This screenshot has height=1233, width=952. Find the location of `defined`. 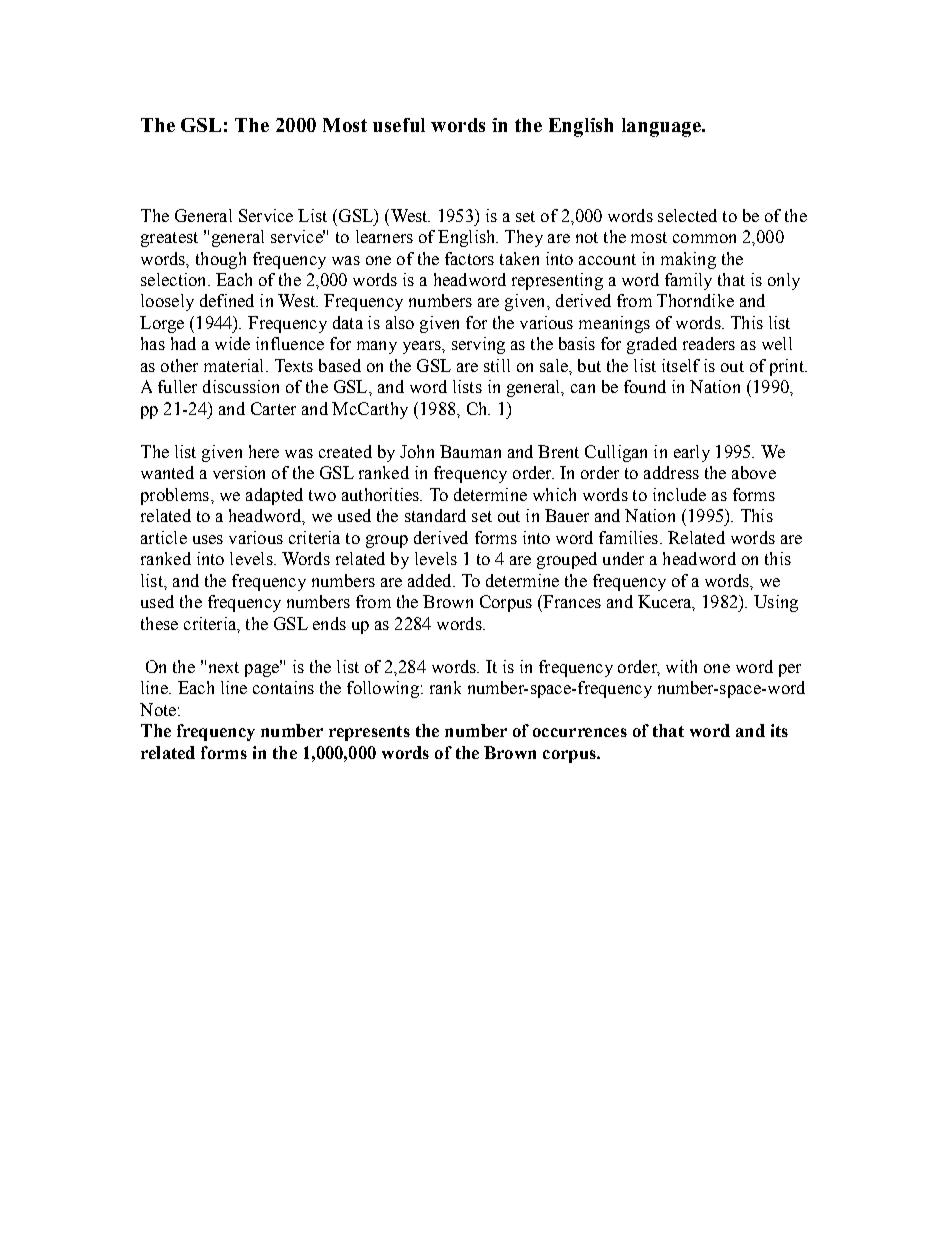

defined is located at coordinates (227, 300).
